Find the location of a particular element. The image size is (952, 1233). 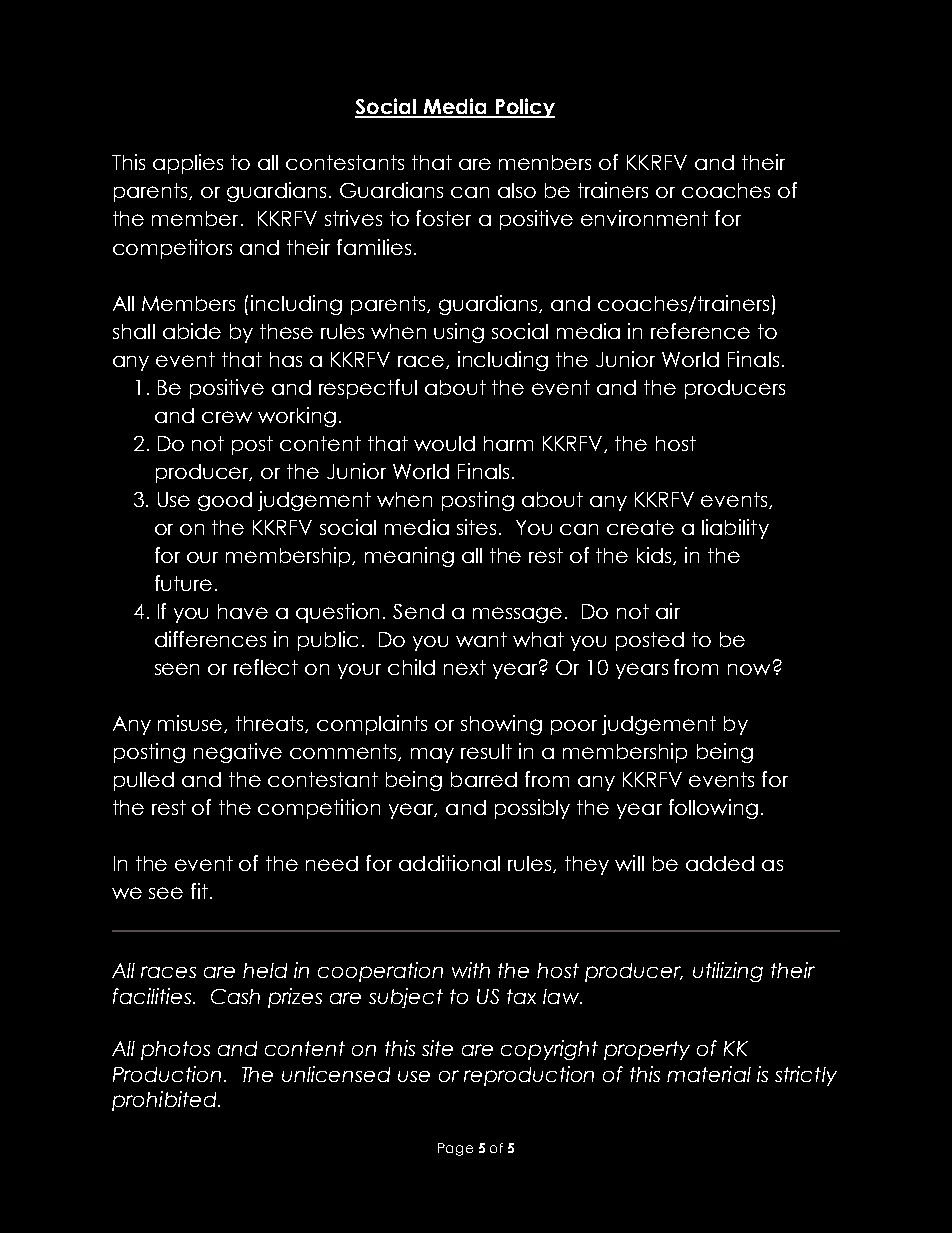

meaning is located at coordinates (409, 557).
